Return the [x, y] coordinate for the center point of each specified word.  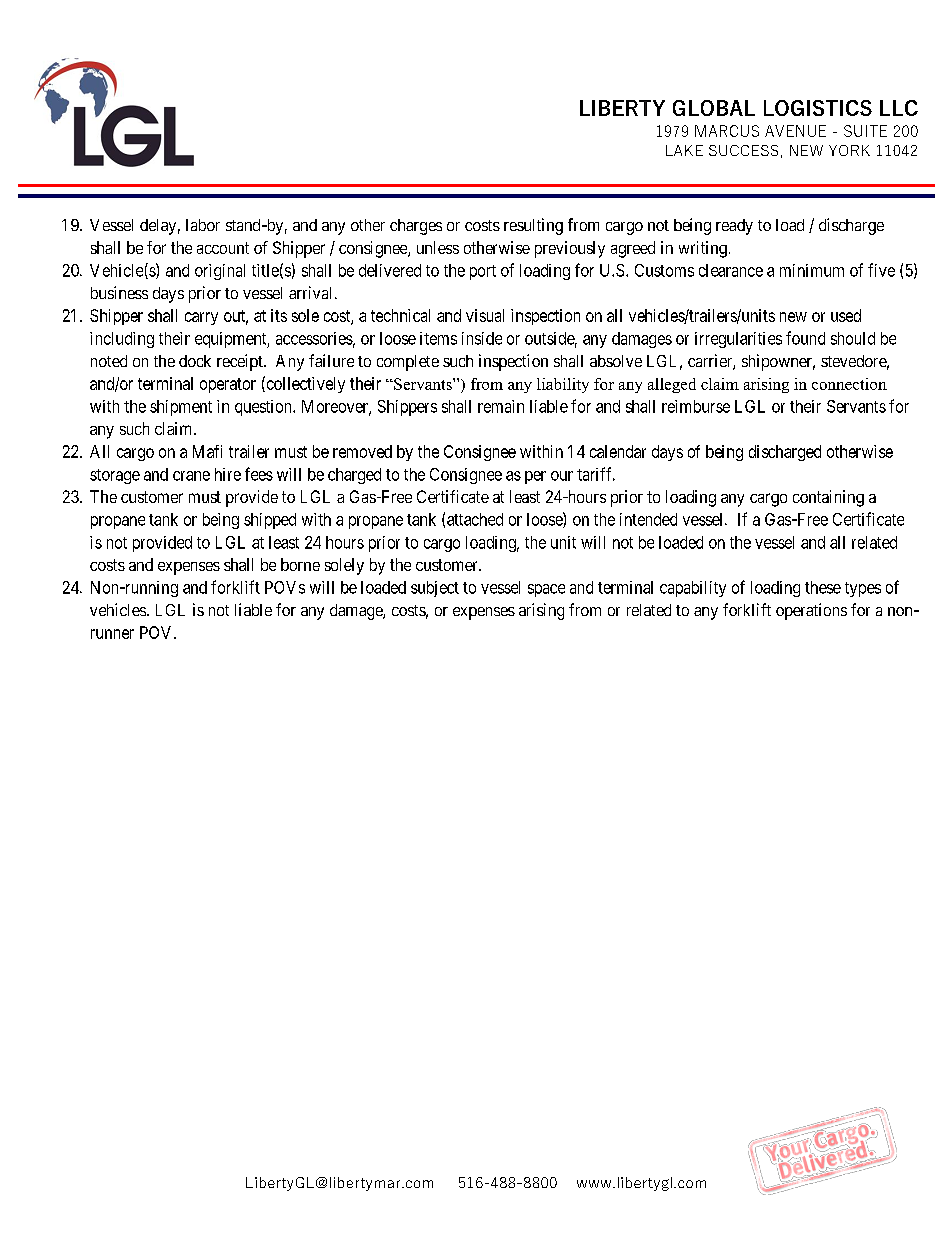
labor [203, 225]
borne [300, 564]
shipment [181, 408]
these [823, 587]
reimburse [696, 406]
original [220, 272]
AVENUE [795, 131]
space [546, 590]
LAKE [684, 150]
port [483, 272]
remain [501, 406]
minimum [812, 270]
